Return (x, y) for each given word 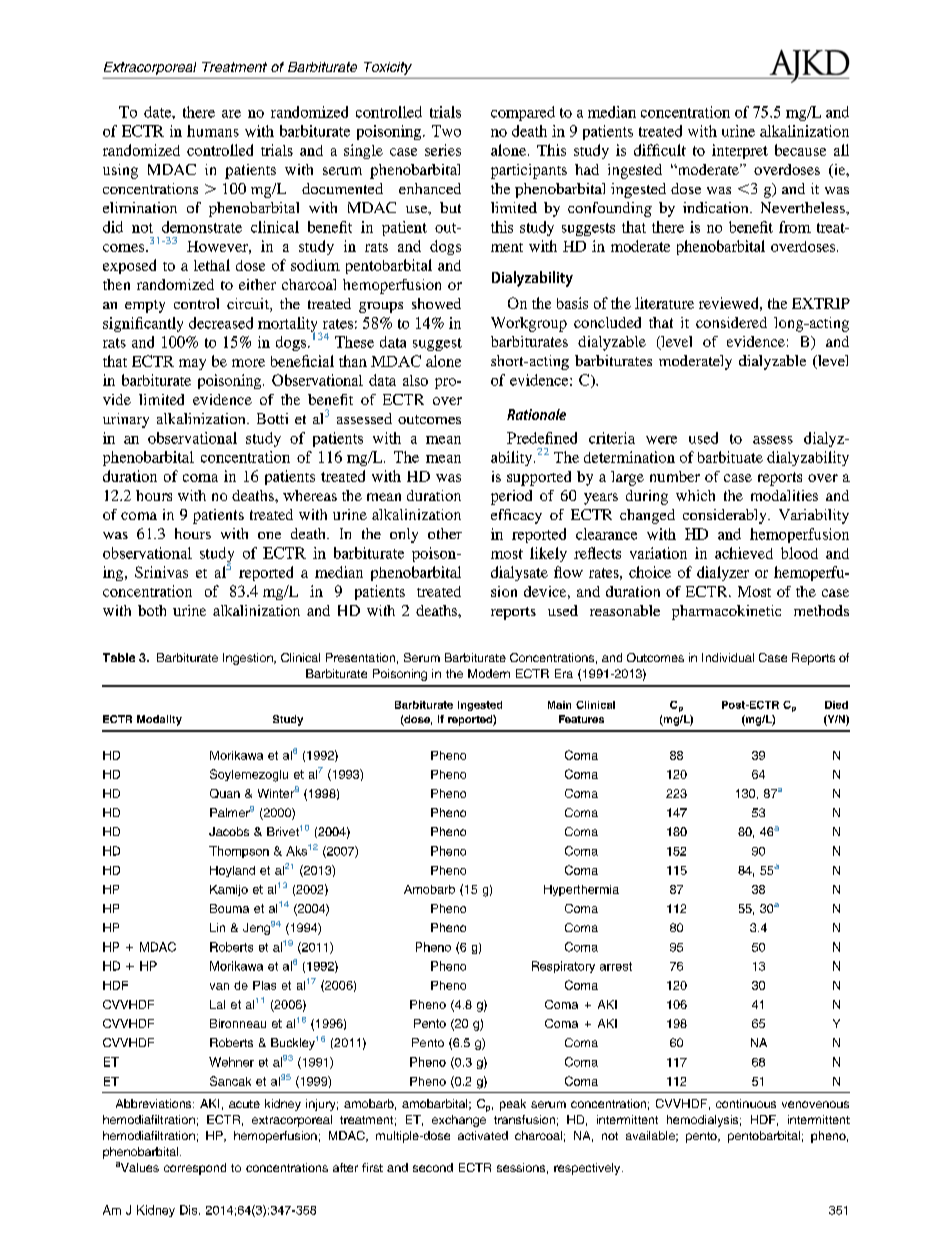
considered (731, 322)
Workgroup (529, 324)
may (192, 364)
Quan (225, 793)
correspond (195, 1169)
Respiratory (563, 967)
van (219, 986)
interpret (740, 151)
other (445, 533)
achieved (744, 553)
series (443, 150)
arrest (616, 966)
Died (836, 705)
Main (559, 705)
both (152, 610)
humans (213, 131)
